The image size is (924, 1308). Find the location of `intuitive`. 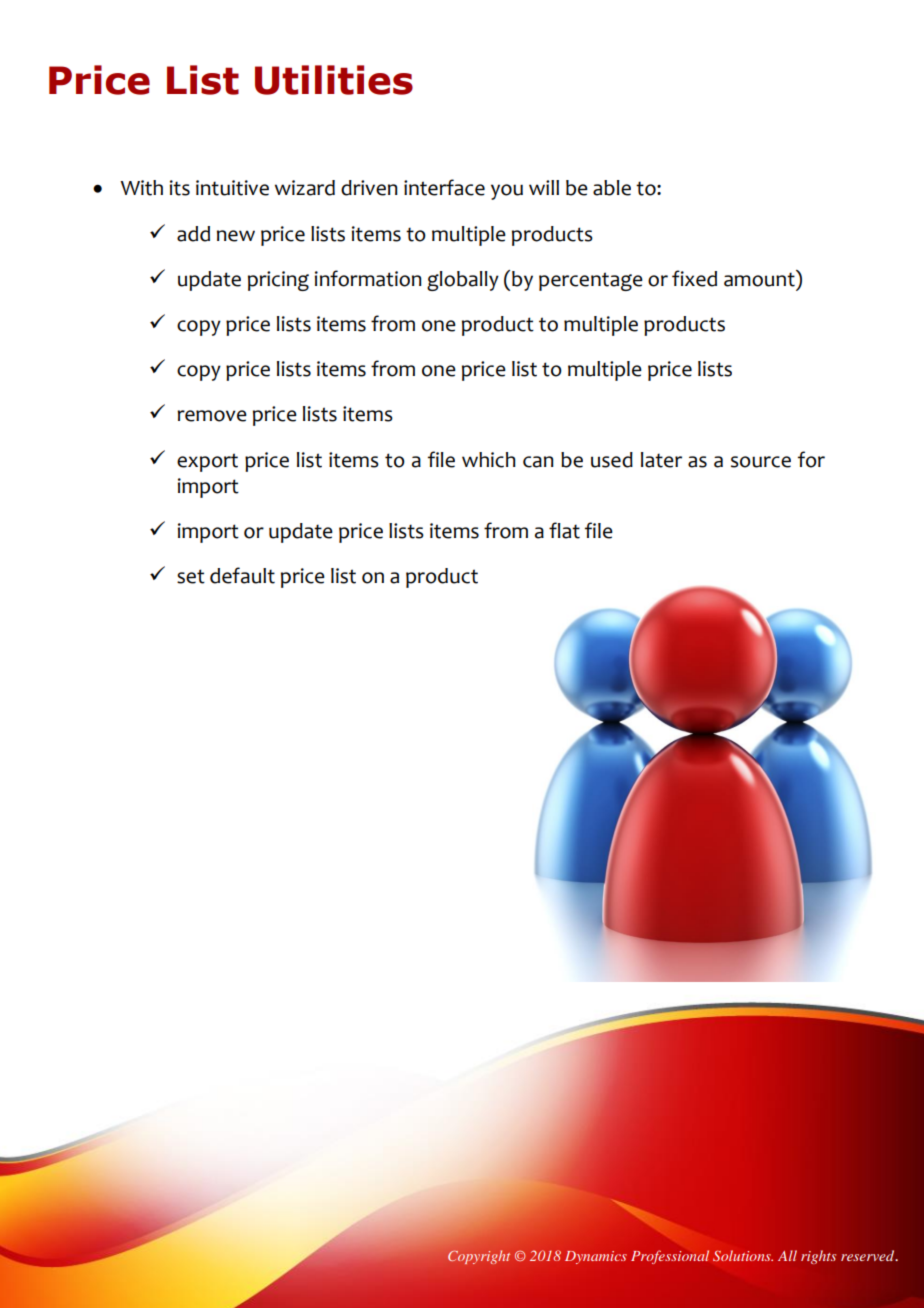

intuitive is located at coordinates (232, 188).
